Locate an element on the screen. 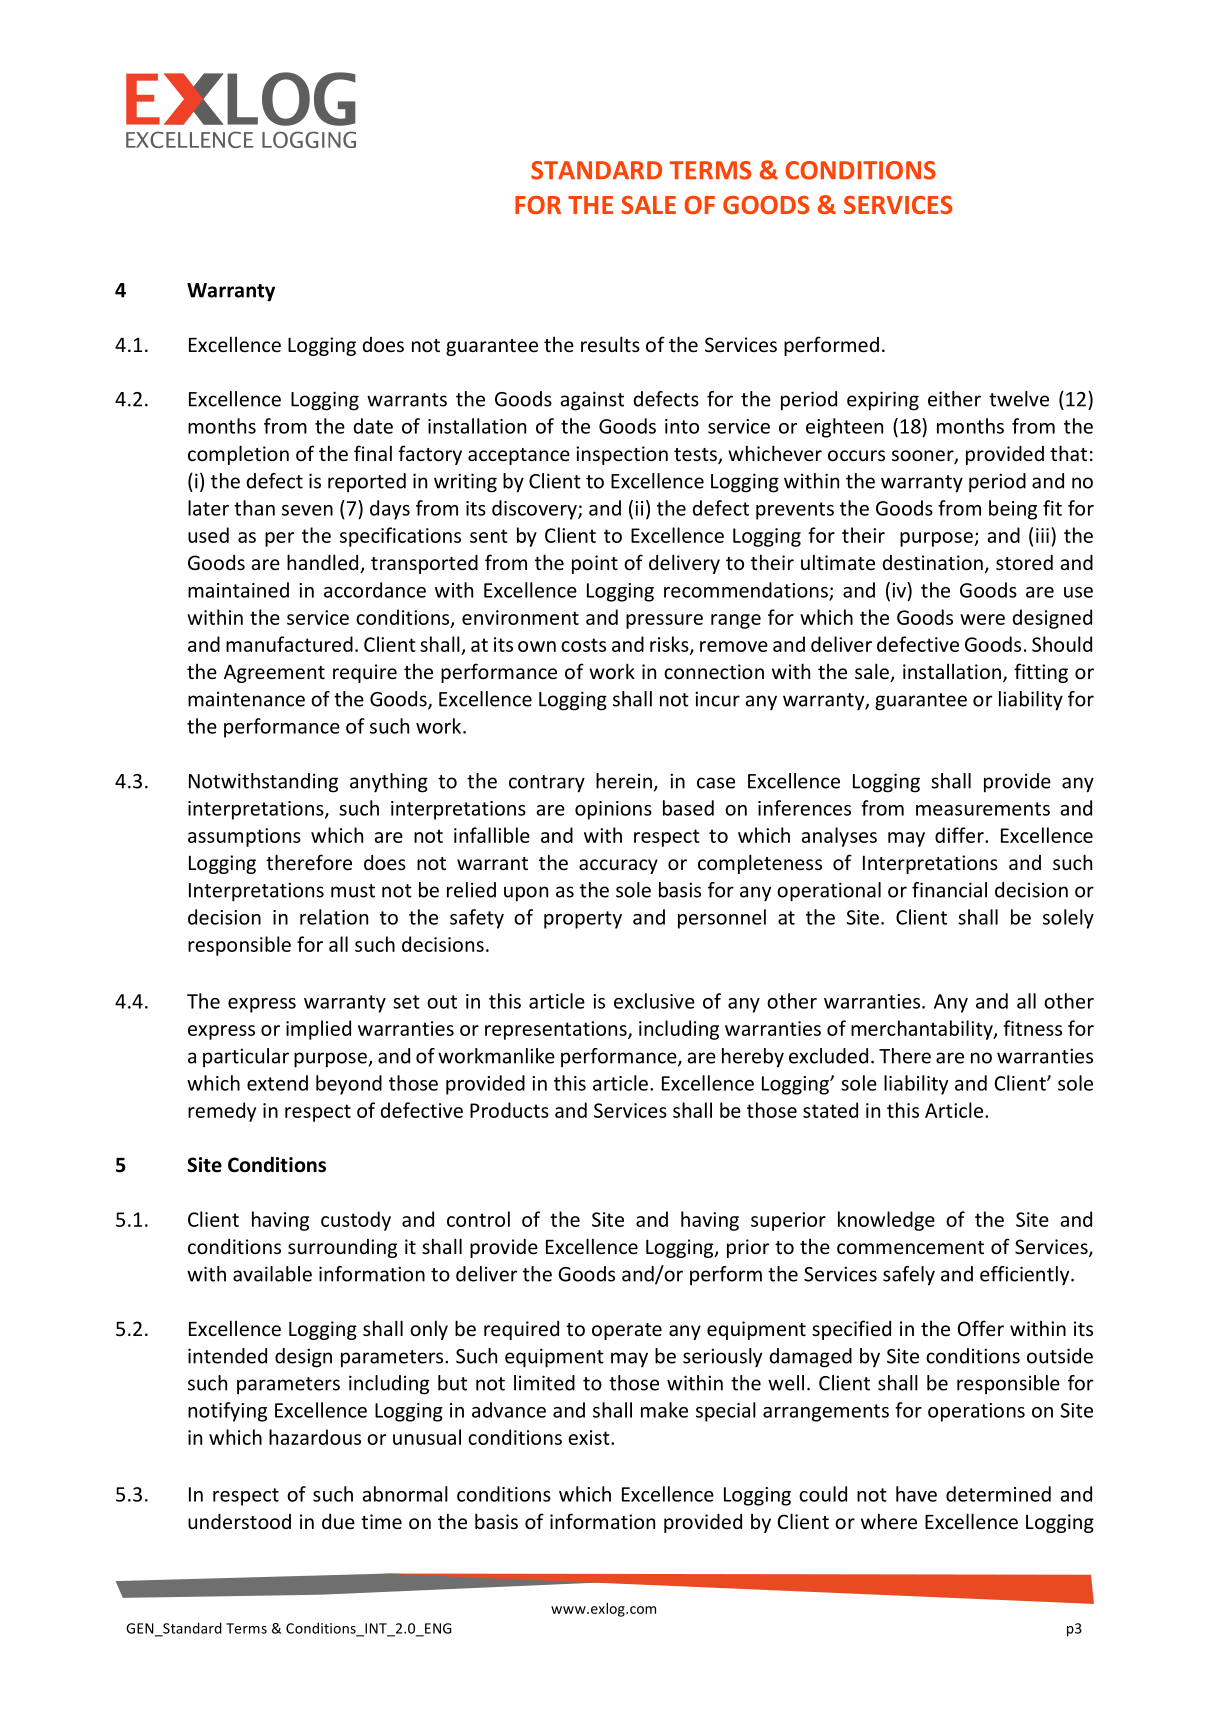 The height and width of the screenshot is (1710, 1209). determined is located at coordinates (998, 1494).
